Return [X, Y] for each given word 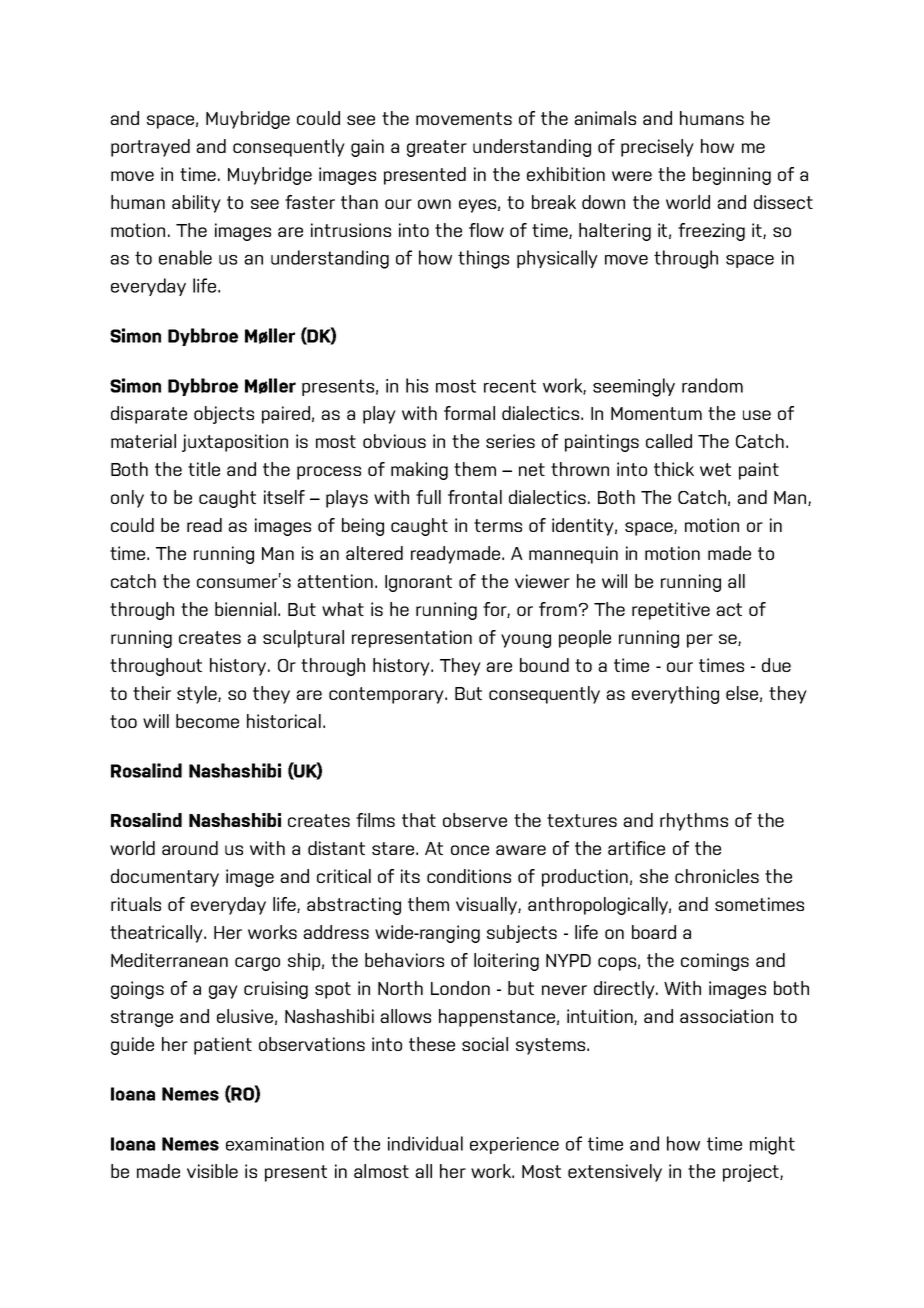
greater [437, 148]
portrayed [150, 148]
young [526, 641]
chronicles [717, 876]
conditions [469, 876]
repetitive [671, 611]
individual [425, 1143]
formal [469, 413]
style [198, 695]
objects [224, 415]
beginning [732, 176]
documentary [165, 878]
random [712, 385]
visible [212, 1171]
